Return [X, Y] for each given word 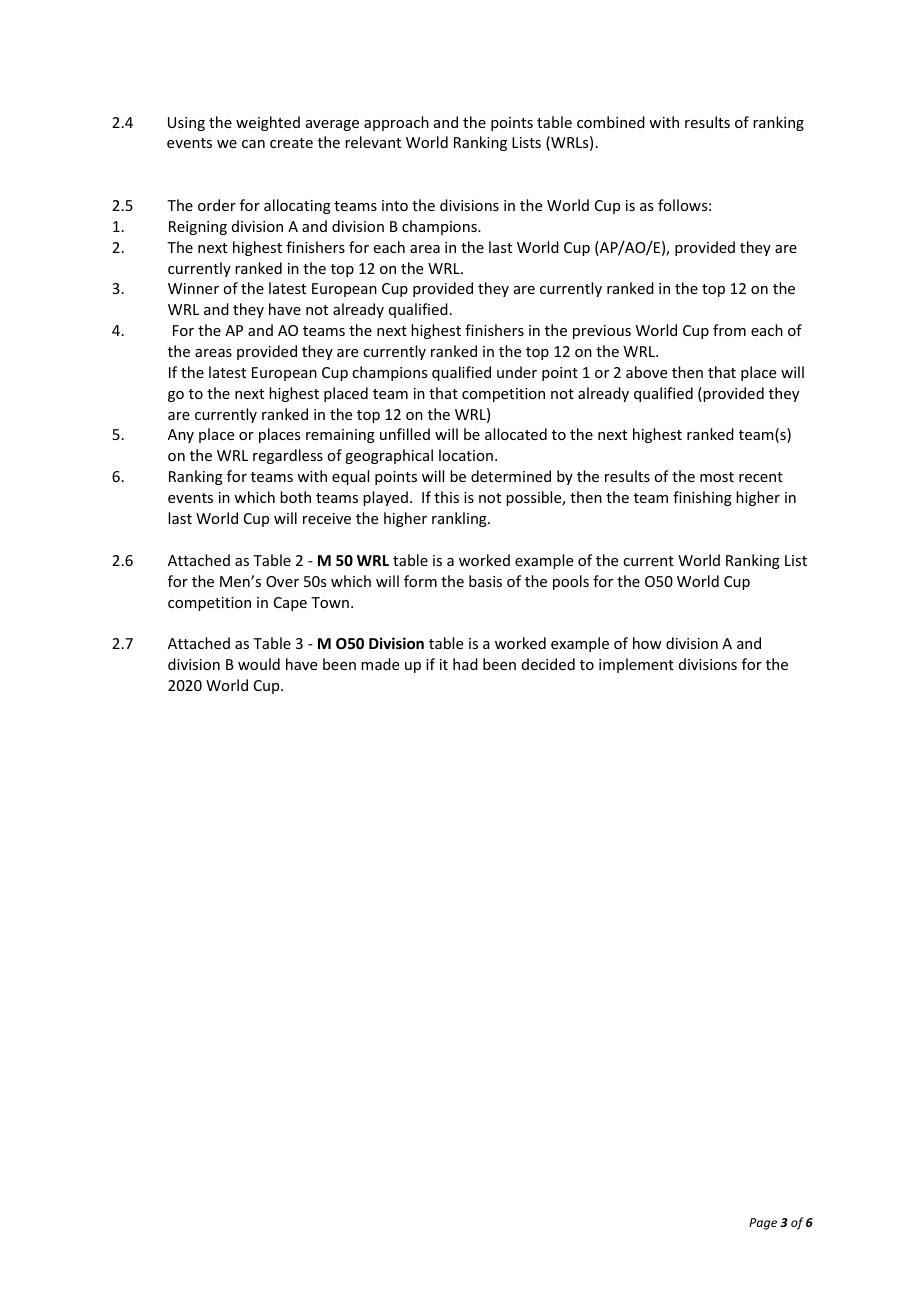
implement [636, 665]
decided [548, 664]
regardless [288, 456]
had [465, 664]
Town [330, 602]
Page [763, 1224]
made [380, 664]
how [647, 643]
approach [396, 123]
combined [611, 122]
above [646, 372]
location [466, 455]
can [253, 144]
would [259, 664]
